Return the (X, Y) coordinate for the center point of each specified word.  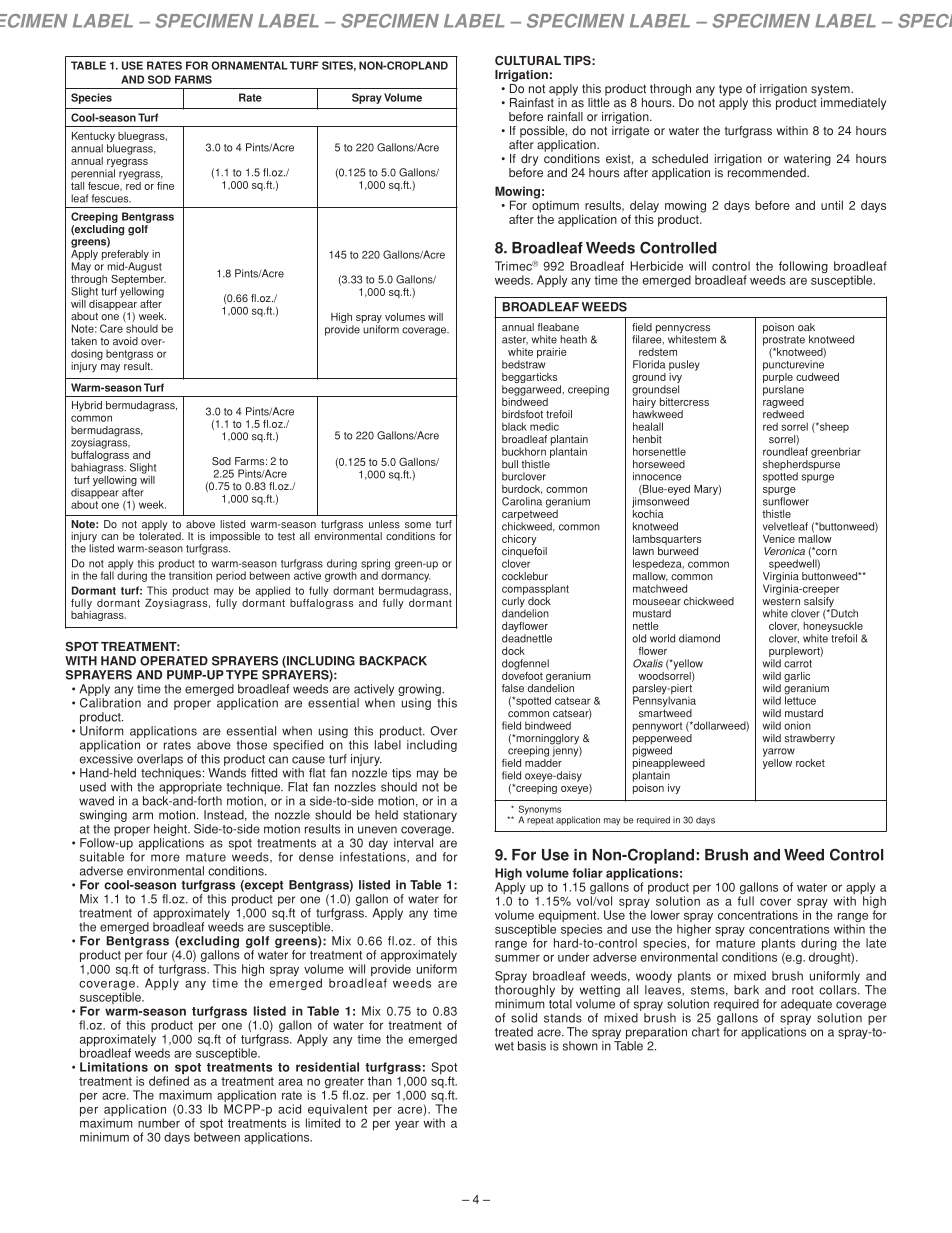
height (171, 830)
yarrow (779, 752)
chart (706, 1032)
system (831, 90)
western (781, 601)
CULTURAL (528, 61)
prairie (552, 353)
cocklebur (525, 576)
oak (806, 327)
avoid (125, 341)
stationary (430, 816)
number (159, 1123)
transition (190, 575)
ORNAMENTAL (249, 65)
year (407, 1125)
